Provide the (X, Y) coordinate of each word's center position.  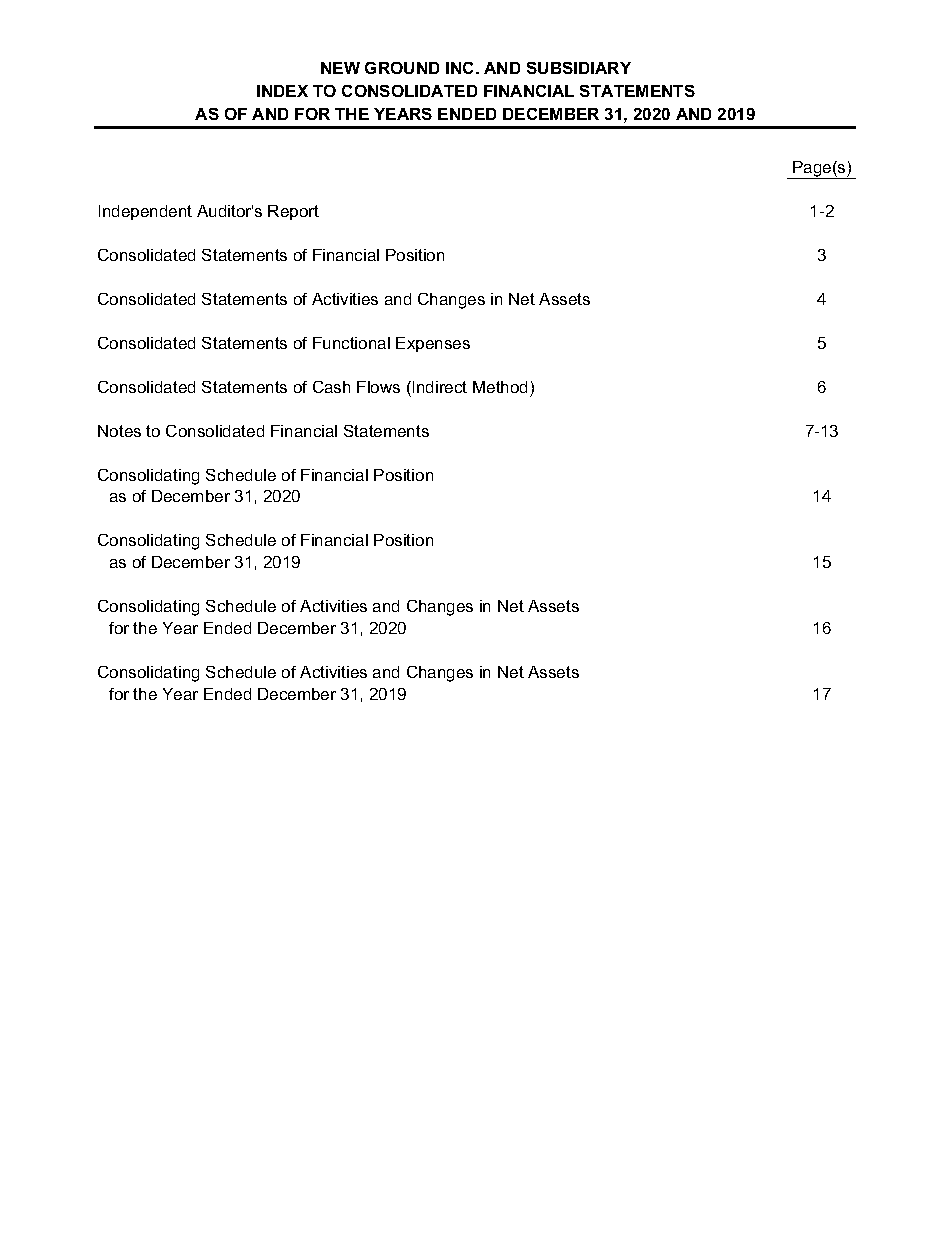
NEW (340, 68)
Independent (145, 212)
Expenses (433, 344)
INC (461, 68)
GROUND (402, 68)
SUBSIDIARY (579, 68)
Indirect (440, 387)
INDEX (282, 91)
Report (293, 212)
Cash (331, 387)
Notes (119, 431)
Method (500, 387)
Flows (378, 387)
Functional (351, 343)
